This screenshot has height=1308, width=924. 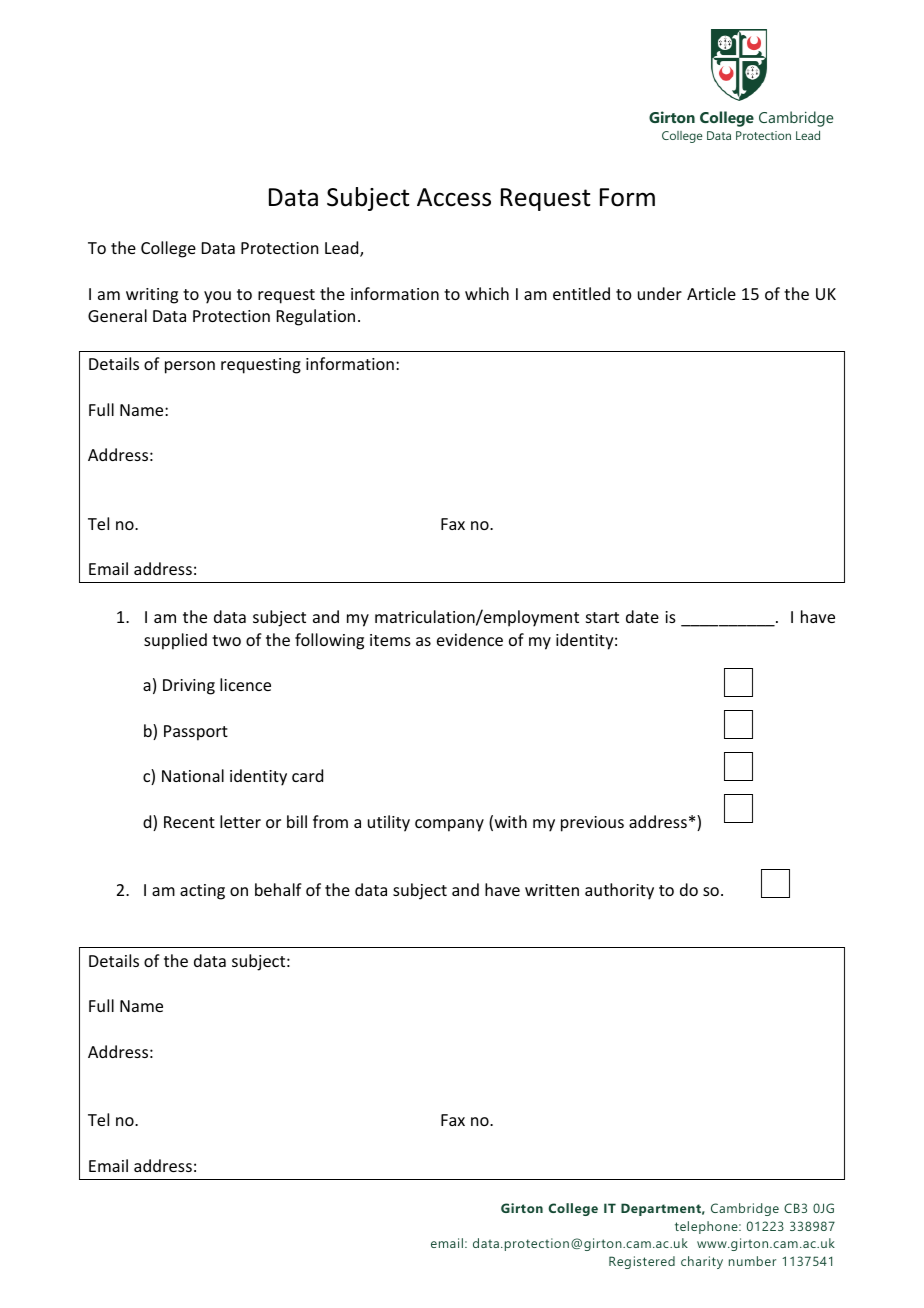 I want to click on acting, so click(x=202, y=892).
